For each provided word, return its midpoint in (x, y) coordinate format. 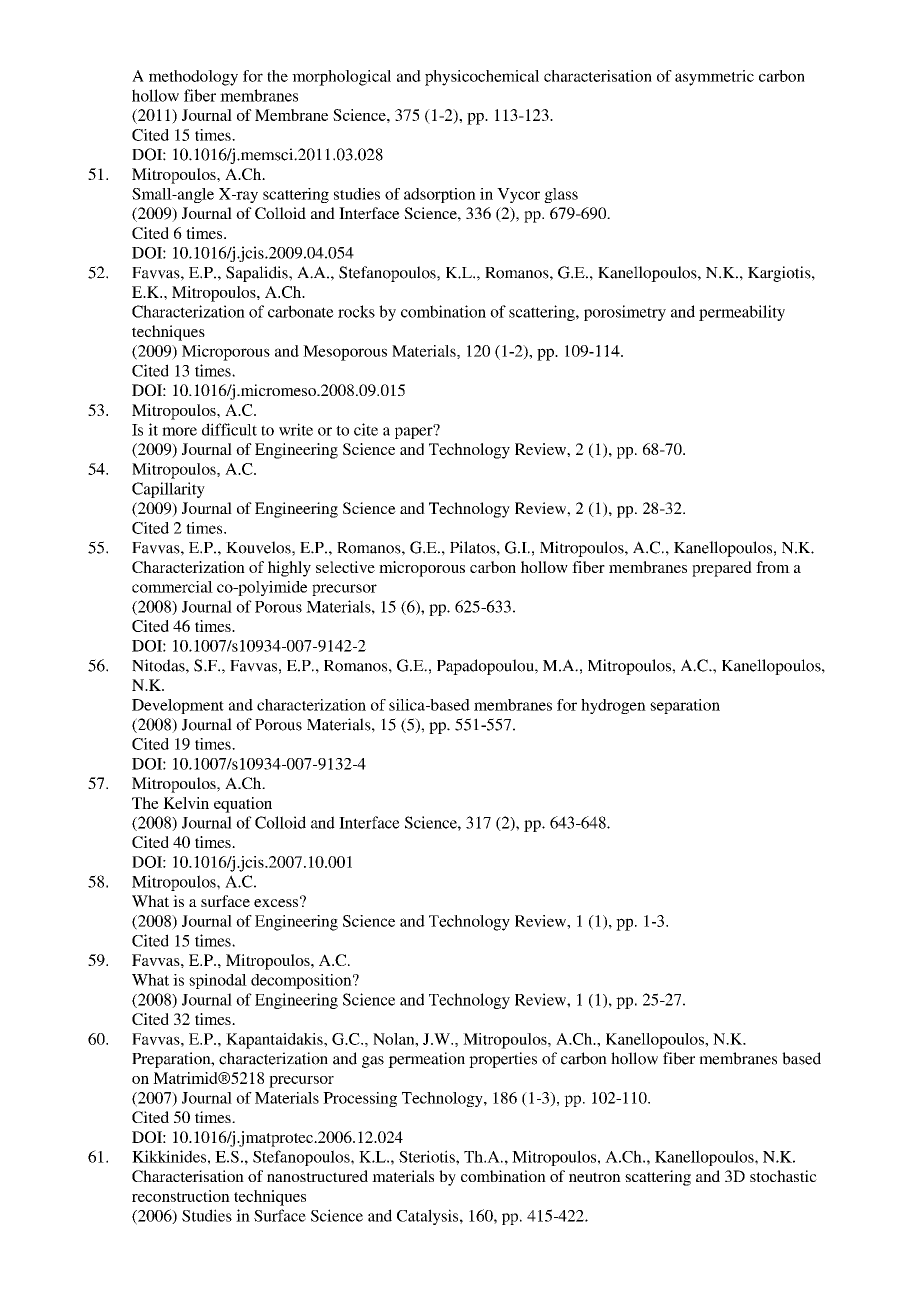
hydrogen (613, 706)
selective (345, 567)
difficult (229, 429)
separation (685, 706)
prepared (722, 569)
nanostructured (317, 1176)
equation (243, 805)
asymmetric (714, 78)
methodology (193, 78)
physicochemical (482, 78)
